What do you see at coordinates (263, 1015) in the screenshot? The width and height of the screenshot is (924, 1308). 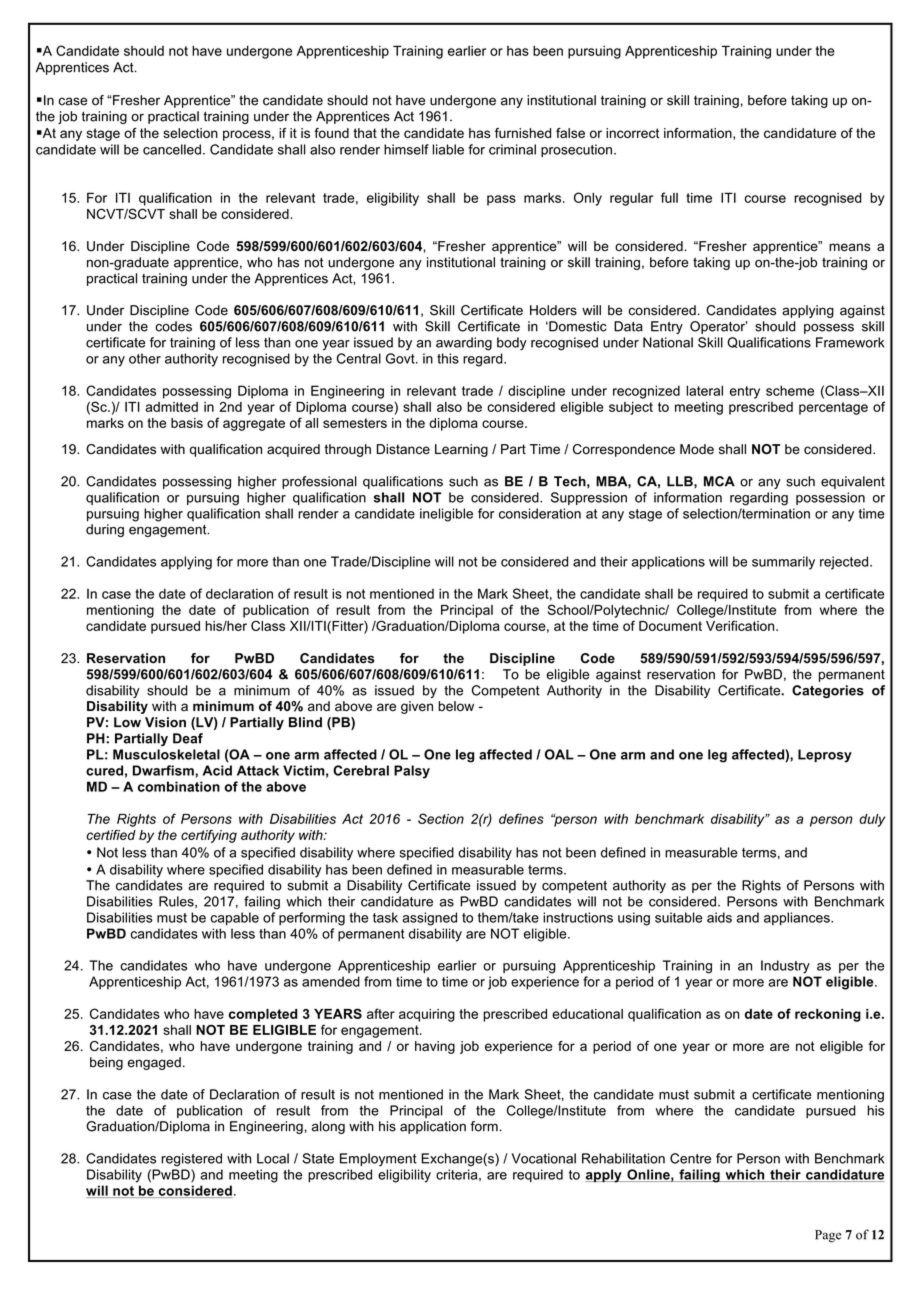 I see `completed` at bounding box center [263, 1015].
